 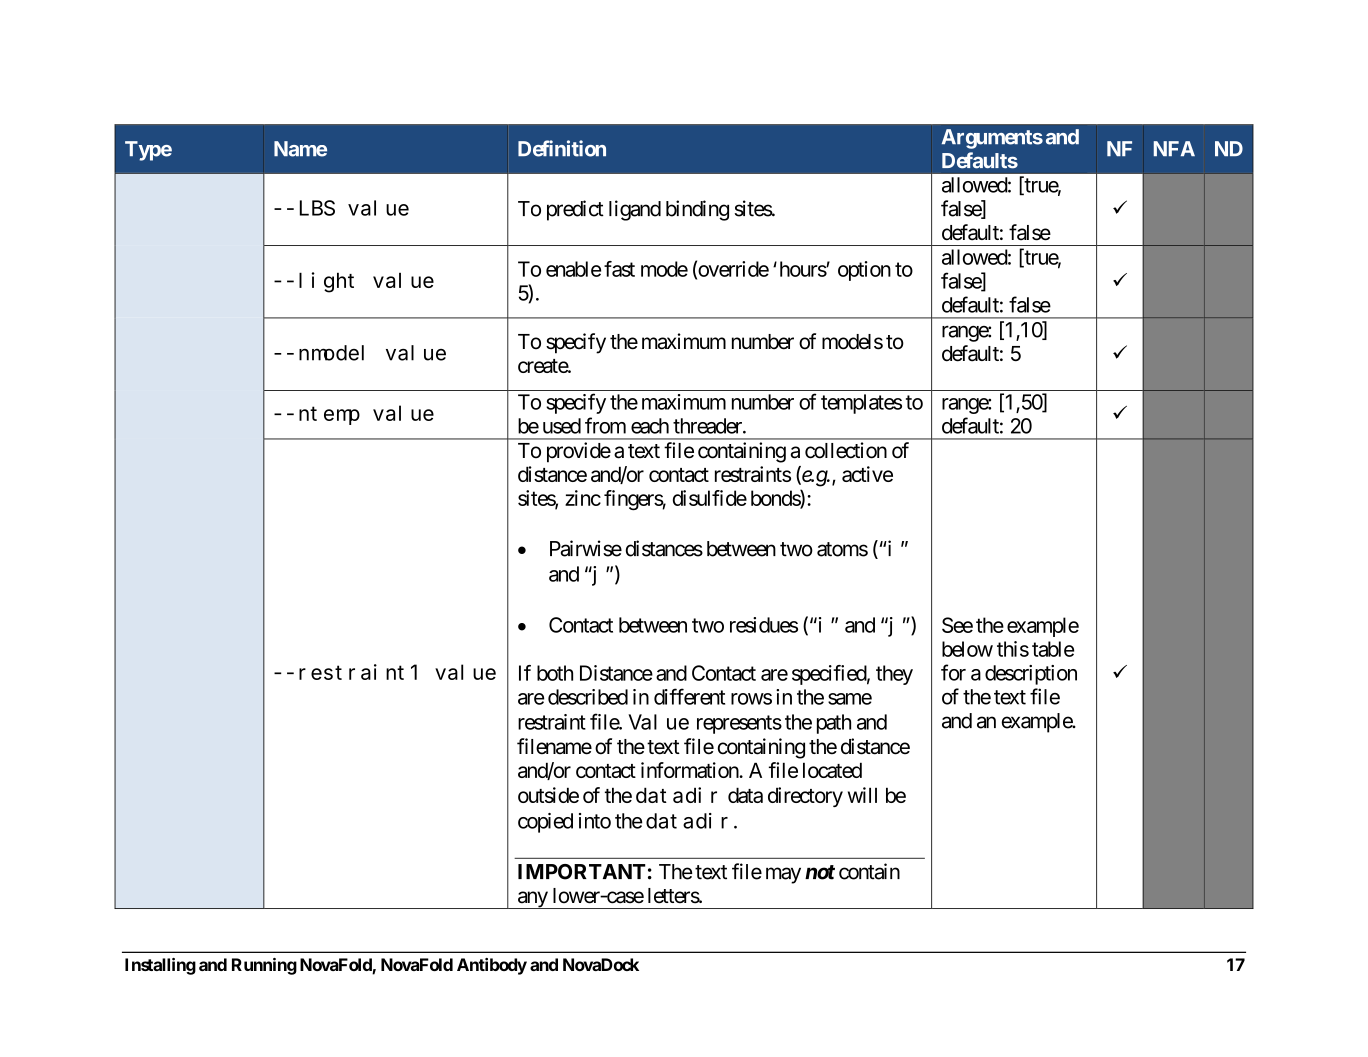 I want to click on provide, so click(x=579, y=452).
